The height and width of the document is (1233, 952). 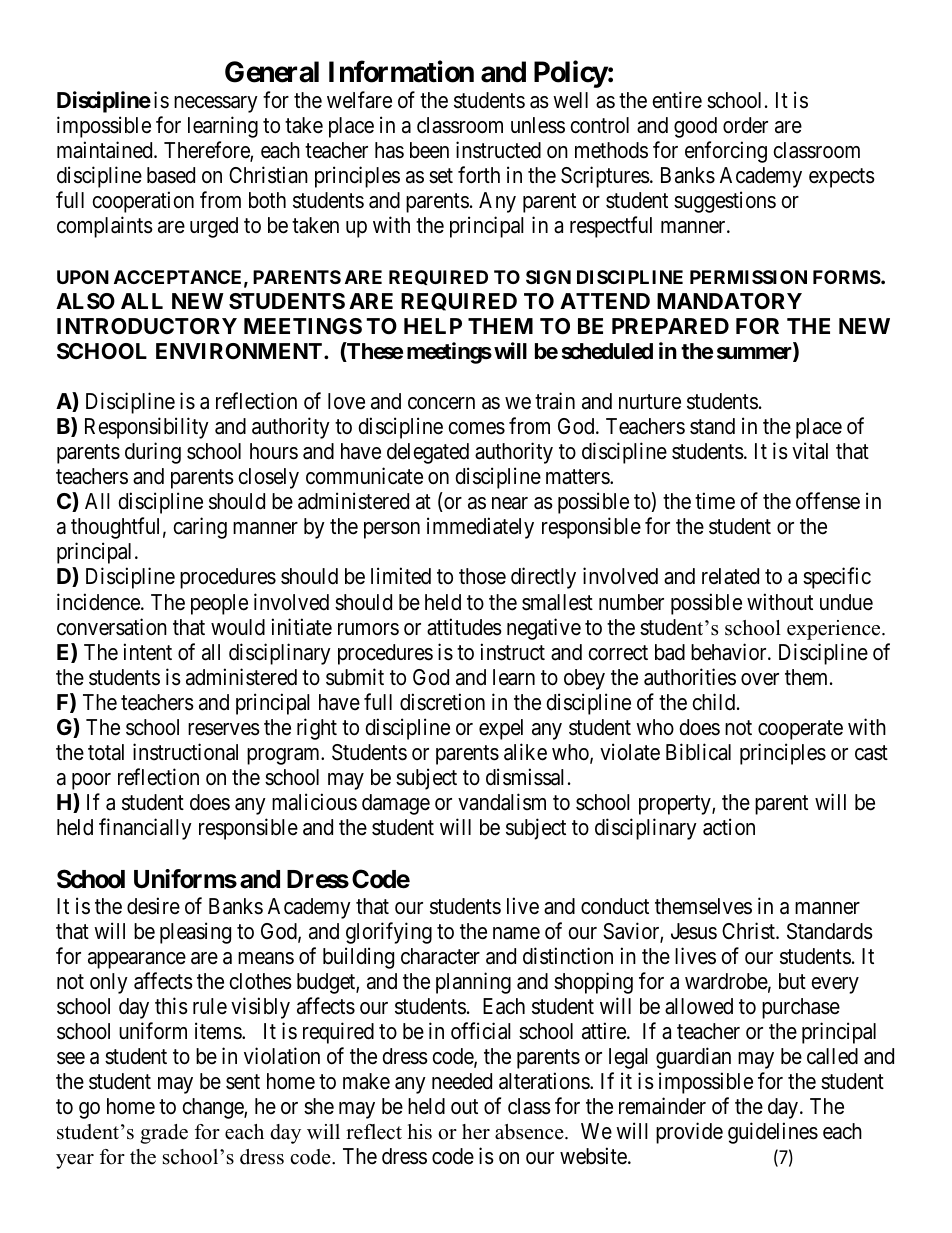 What do you see at coordinates (773, 1133) in the document?
I see `guidelines` at bounding box center [773, 1133].
